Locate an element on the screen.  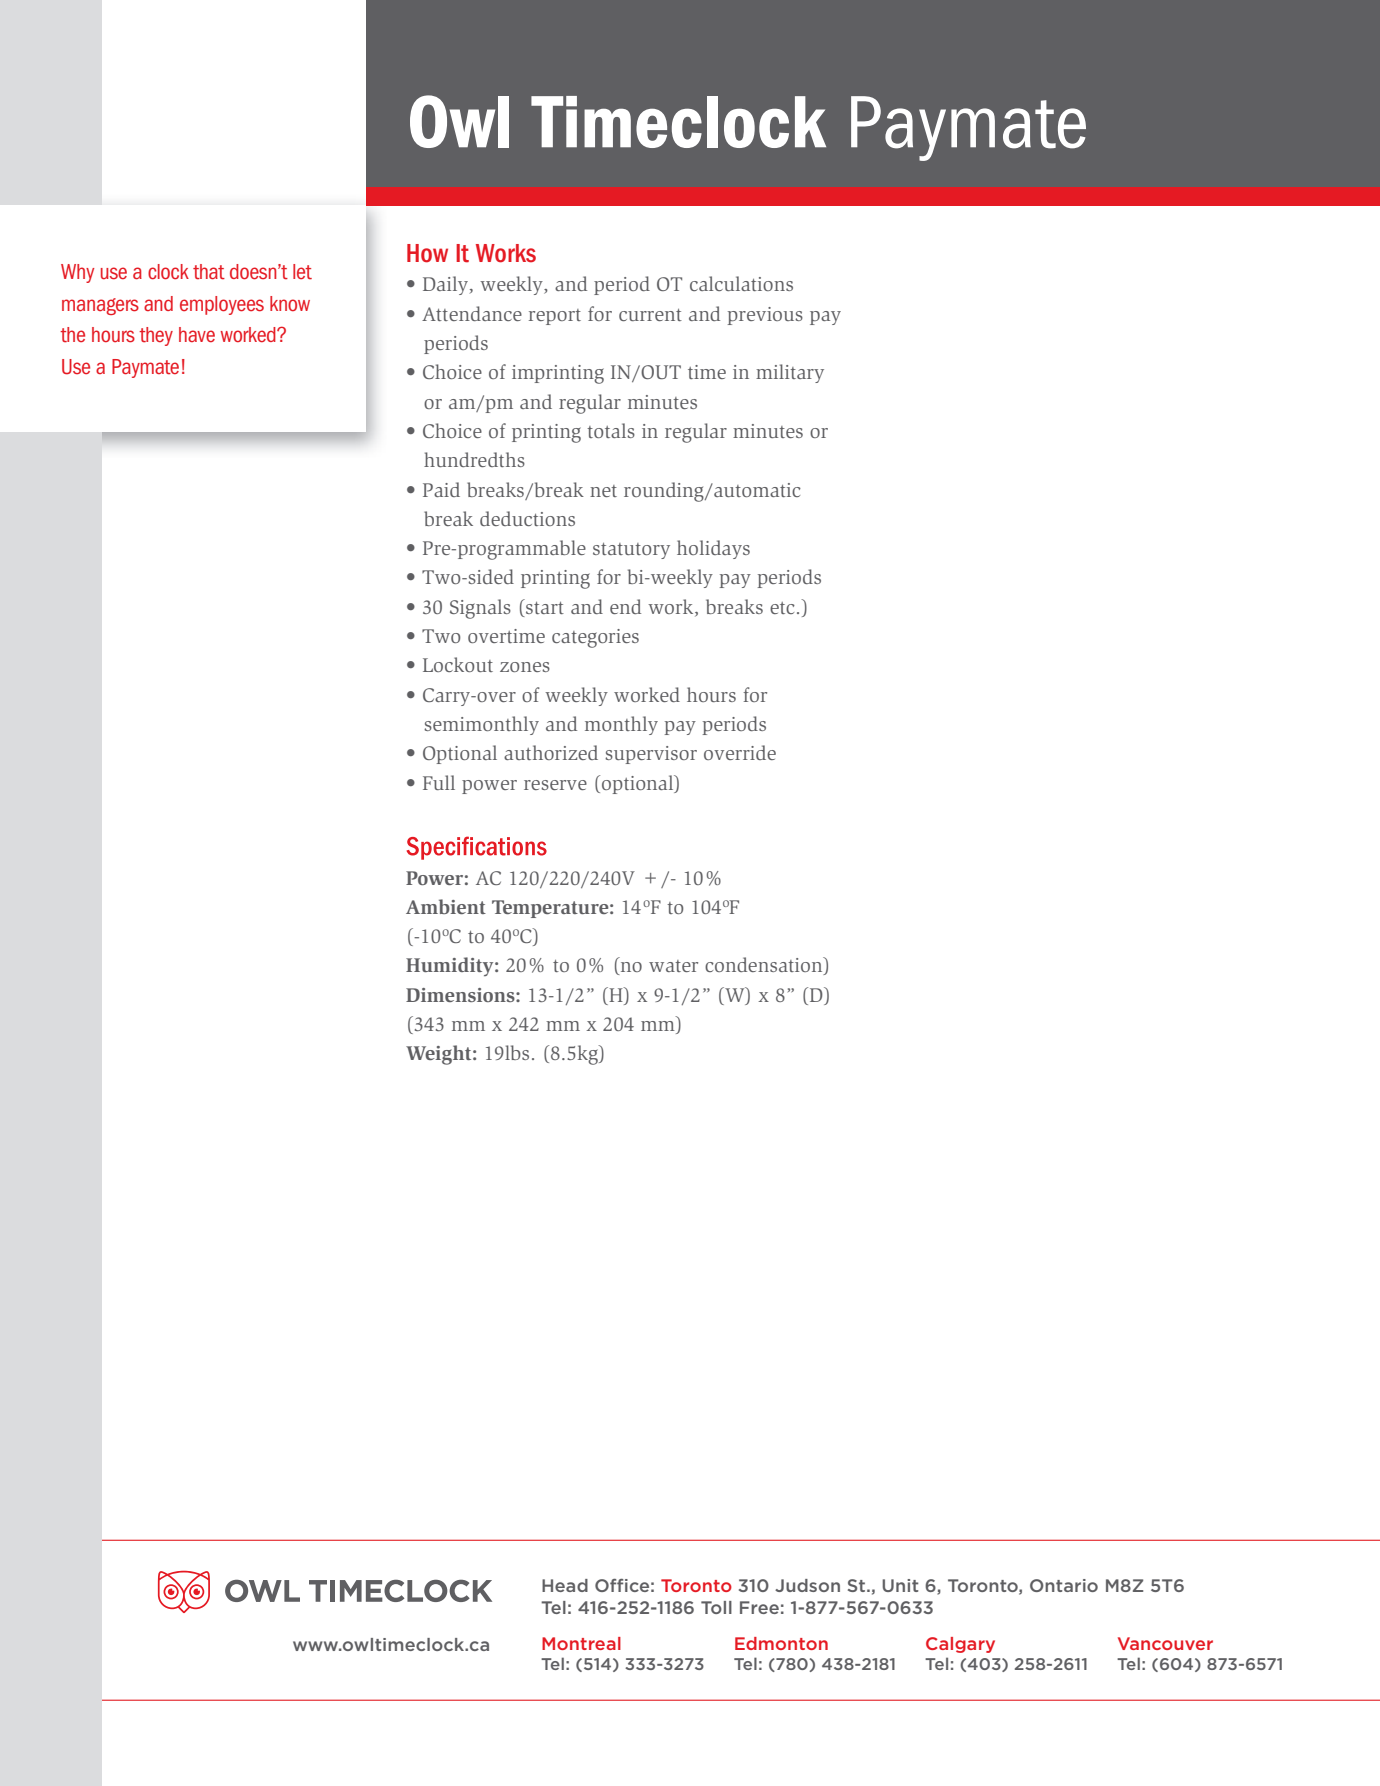
employees is located at coordinates (222, 305).
